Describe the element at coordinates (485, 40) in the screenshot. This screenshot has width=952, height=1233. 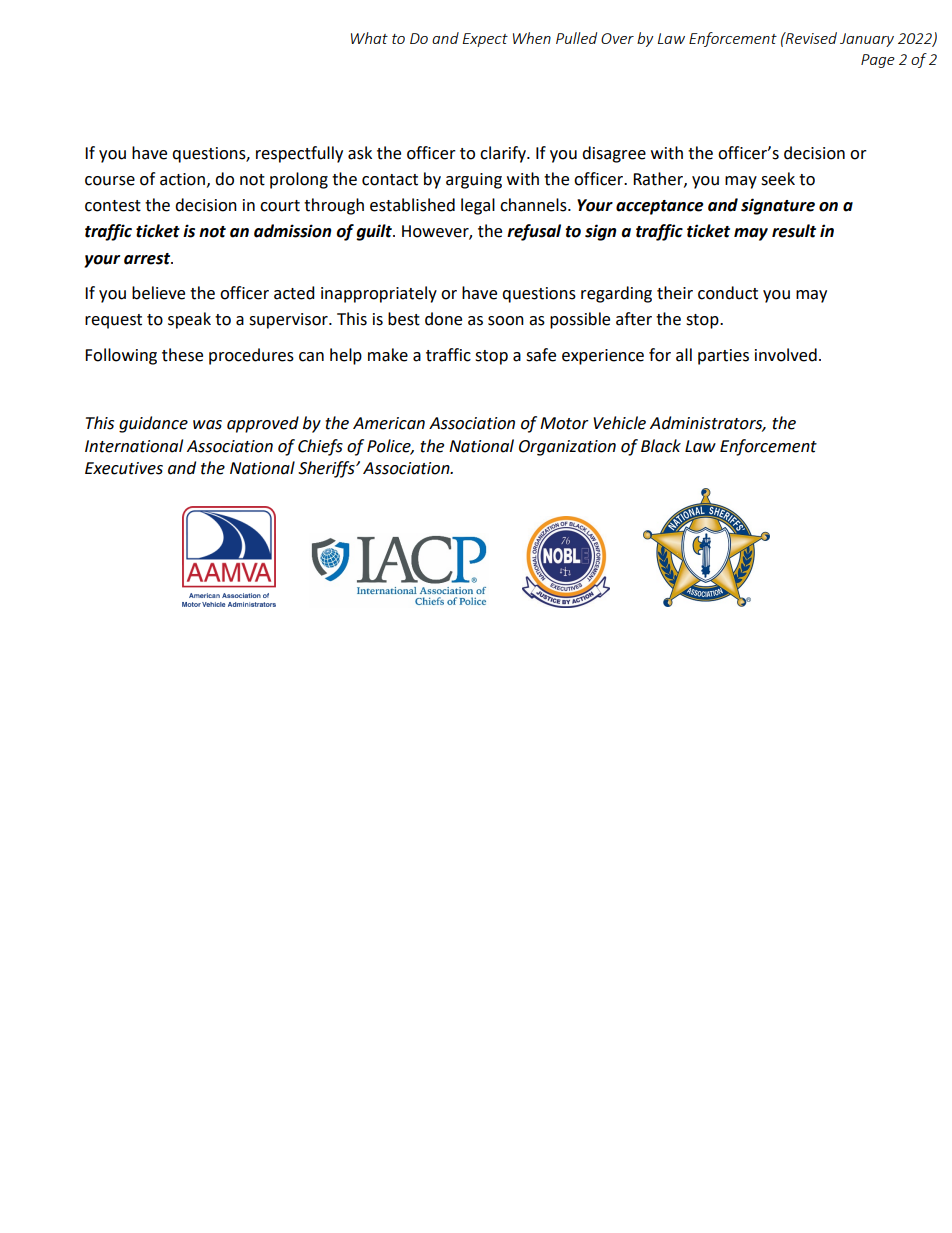
I see `Expect` at that location.
